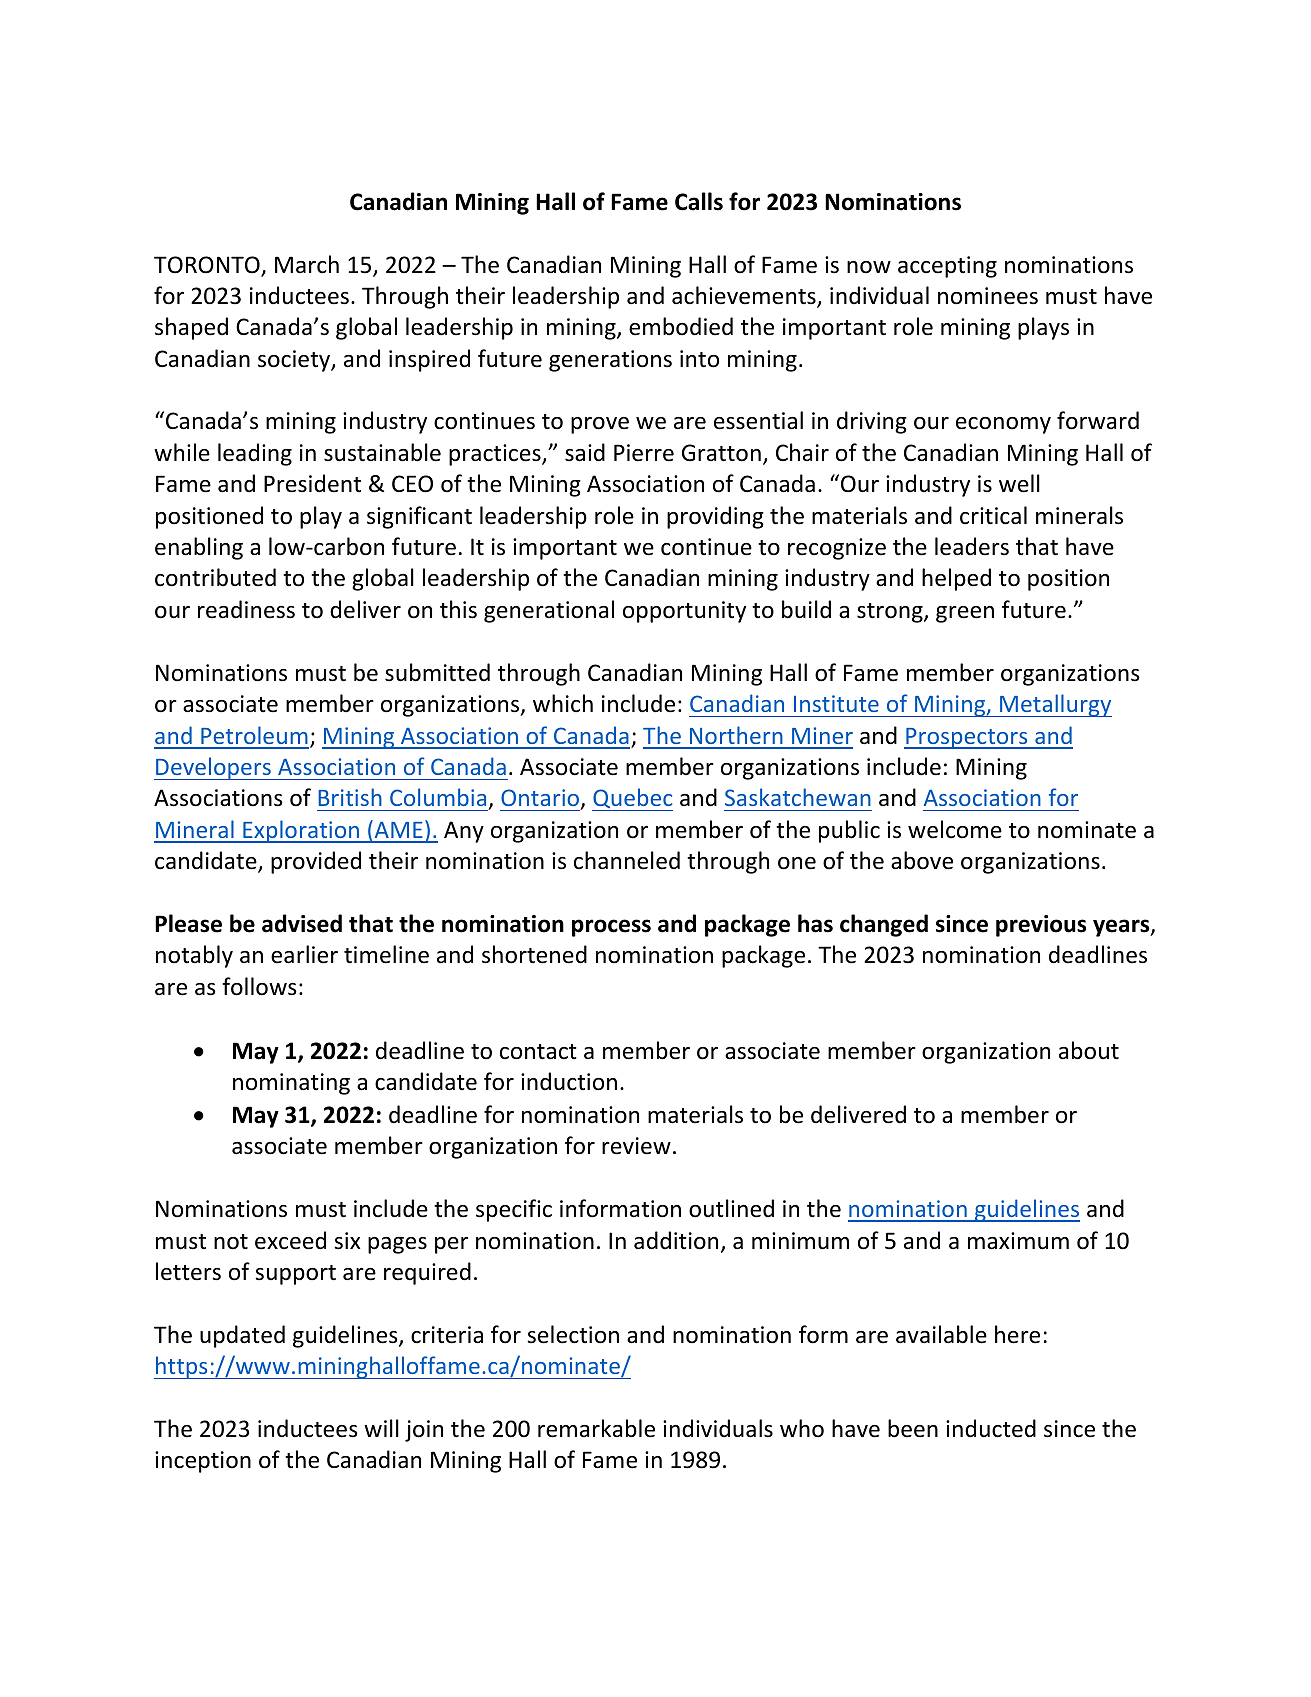  Describe the element at coordinates (312, 483) in the screenshot. I see `President` at that location.
